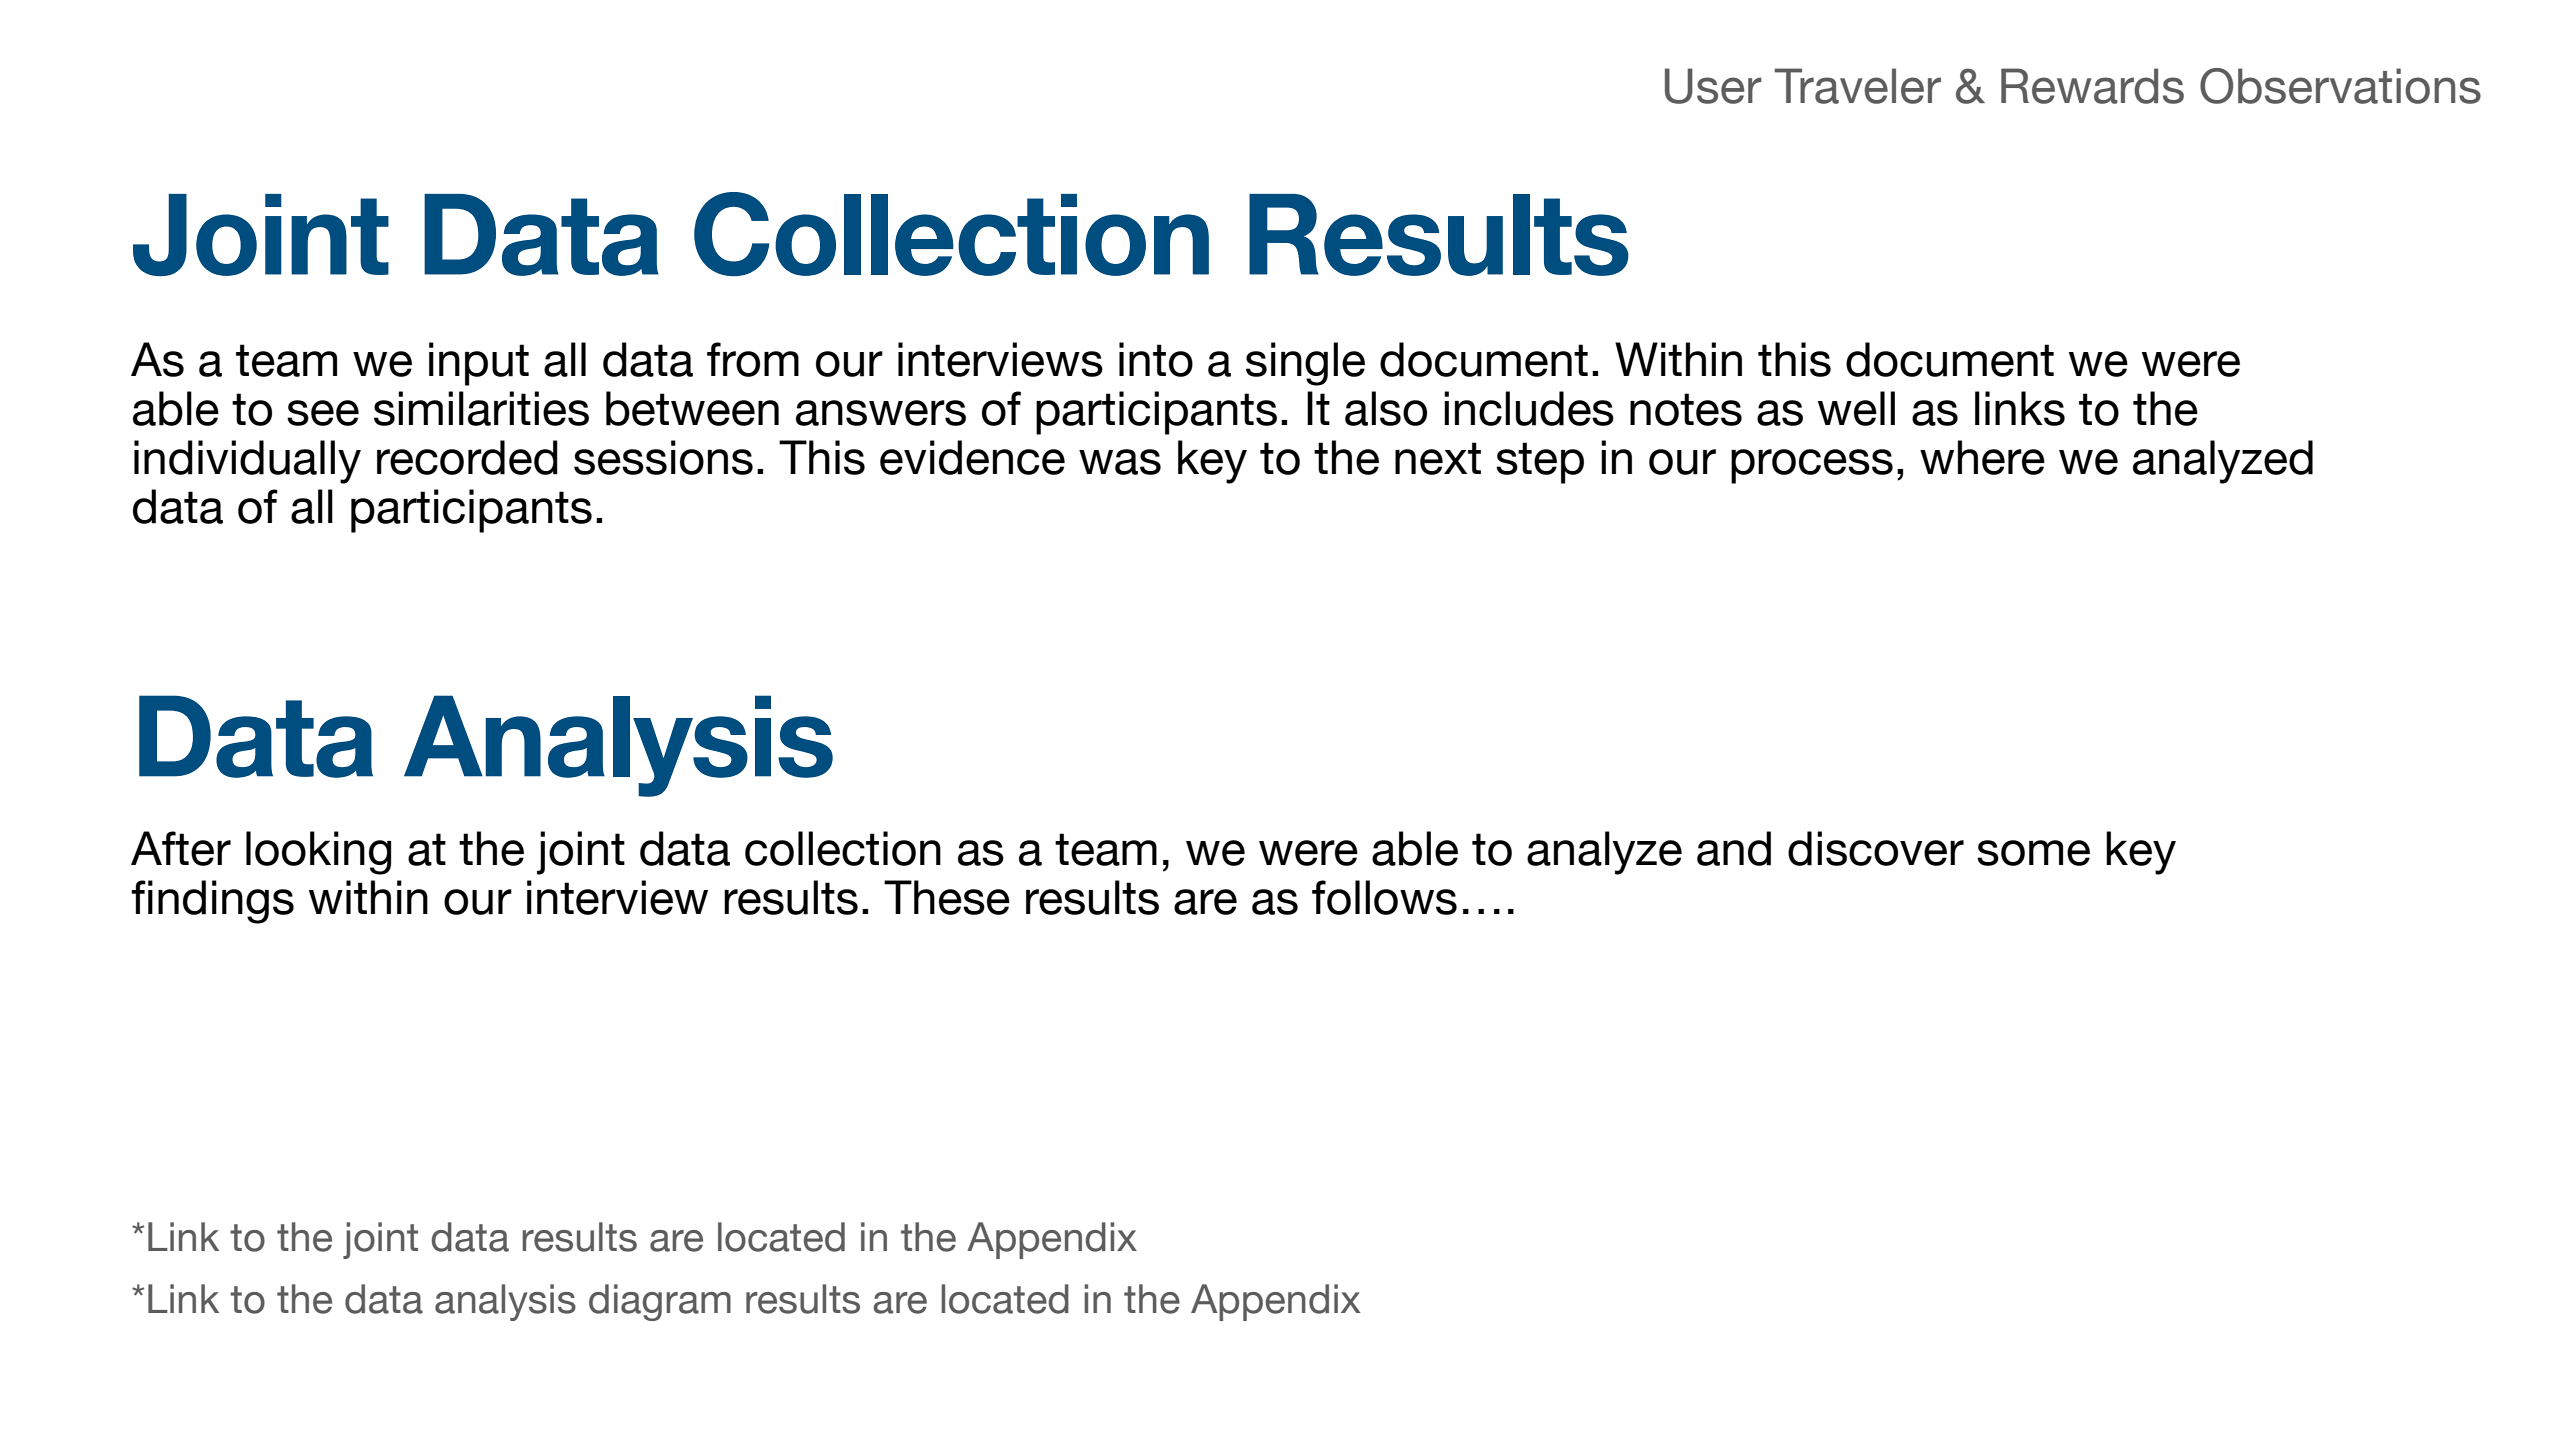 This image has width=2550, height=1434. I want to click on single, so click(1305, 364).
